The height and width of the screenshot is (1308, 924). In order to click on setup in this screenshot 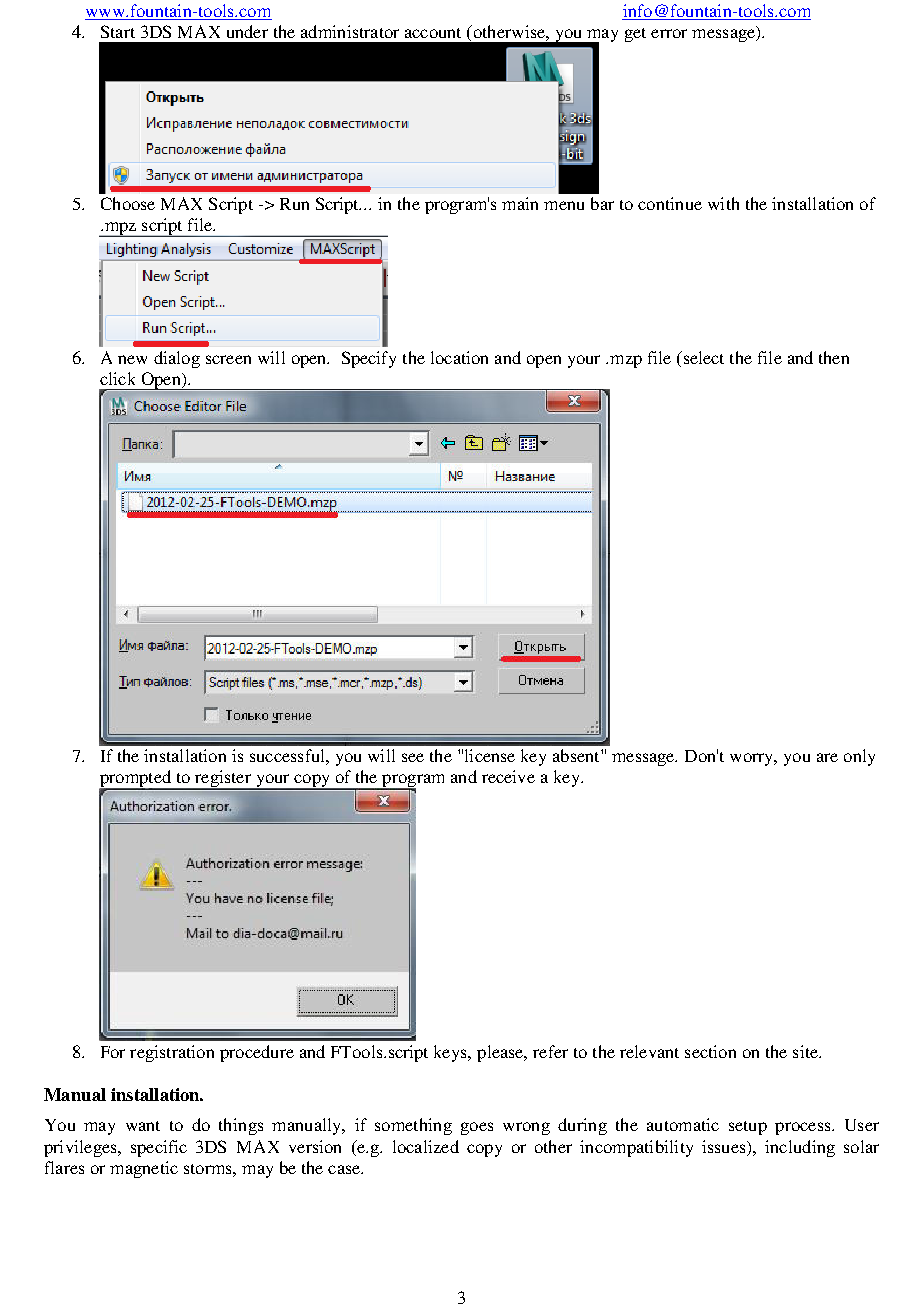, I will do `click(748, 1128)`.
